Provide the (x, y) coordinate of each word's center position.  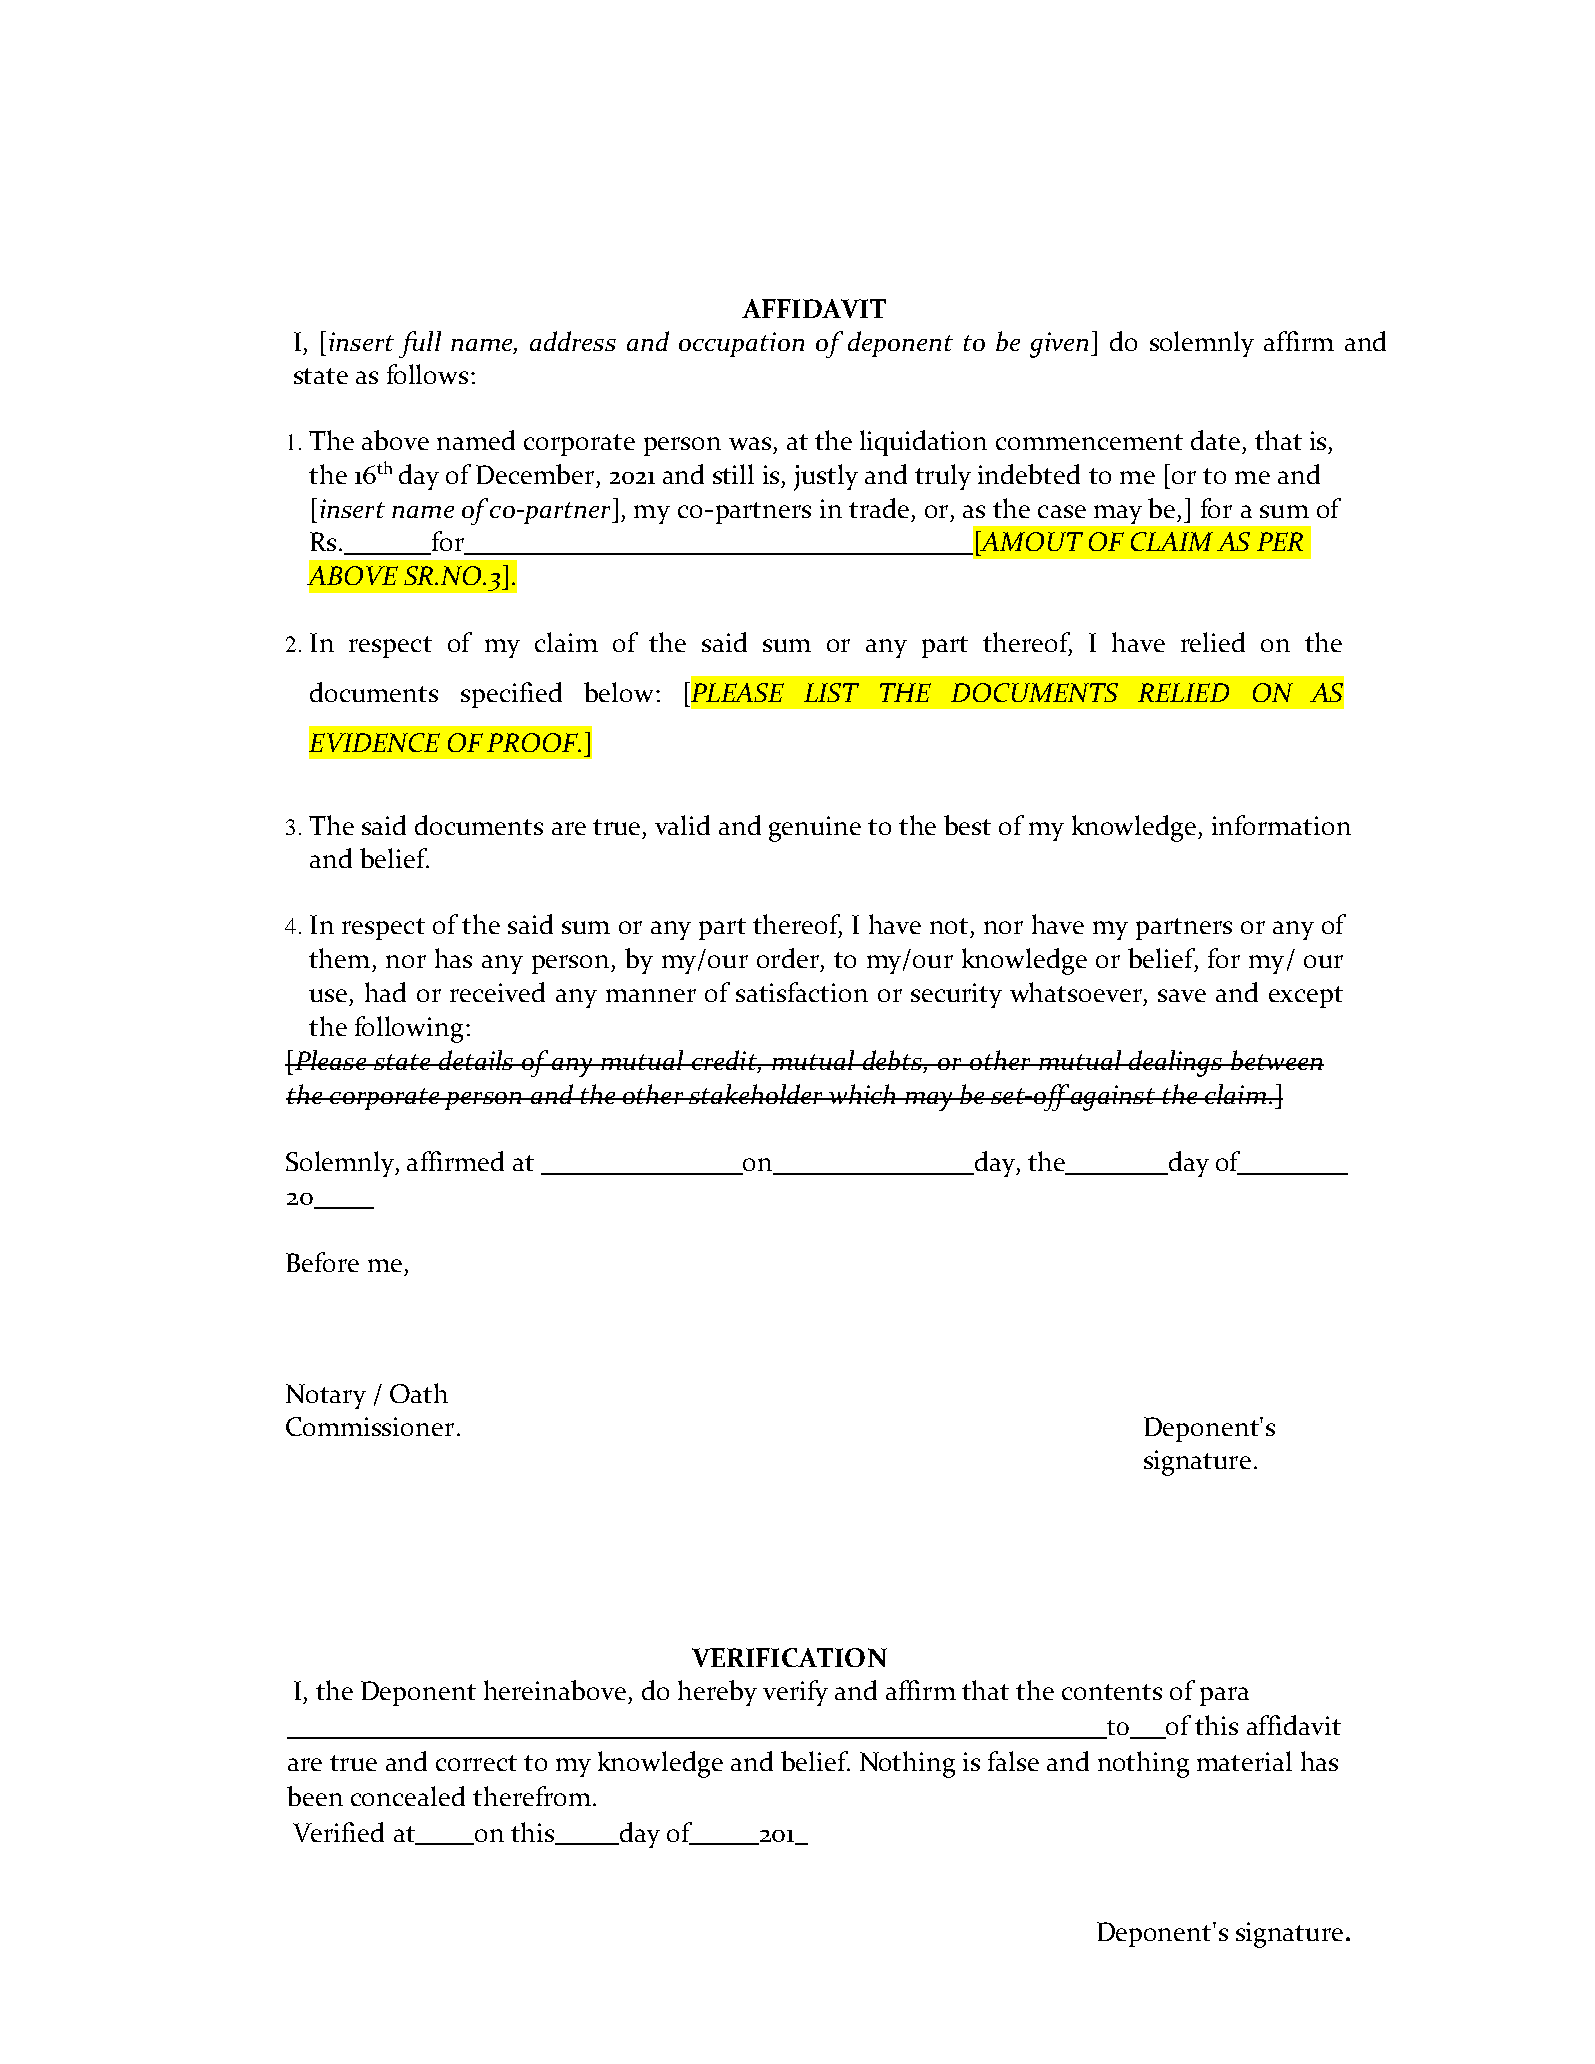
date (1215, 440)
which (862, 1094)
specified (511, 695)
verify (795, 1693)
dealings (1175, 1063)
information (1281, 825)
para (1224, 1696)
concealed (408, 1796)
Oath (419, 1393)
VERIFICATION (789, 1657)
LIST (831, 692)
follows (427, 374)
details (476, 1060)
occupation (741, 344)
